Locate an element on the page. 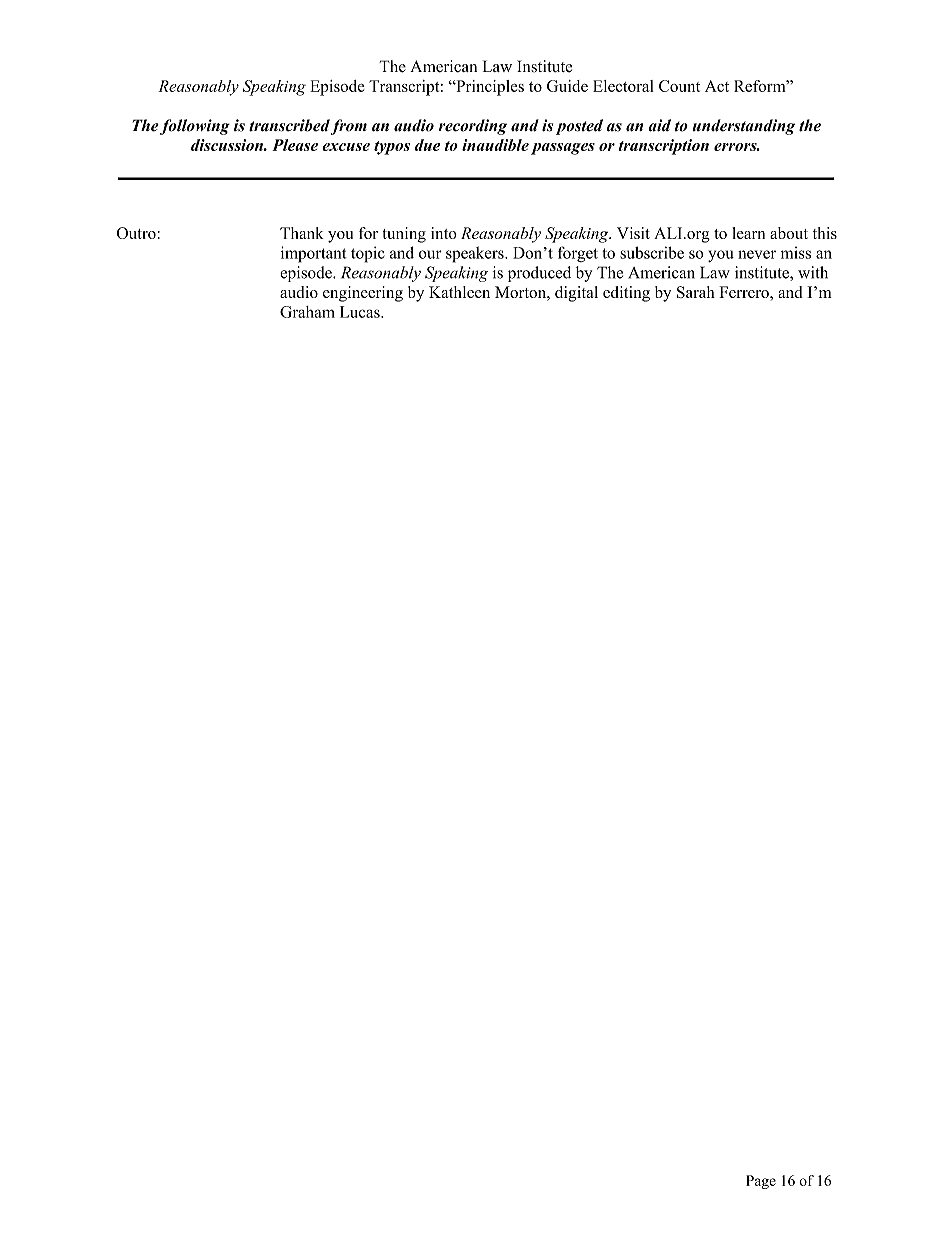 Image resolution: width=952 pixels, height=1233 pixels. Graham is located at coordinates (307, 312).
